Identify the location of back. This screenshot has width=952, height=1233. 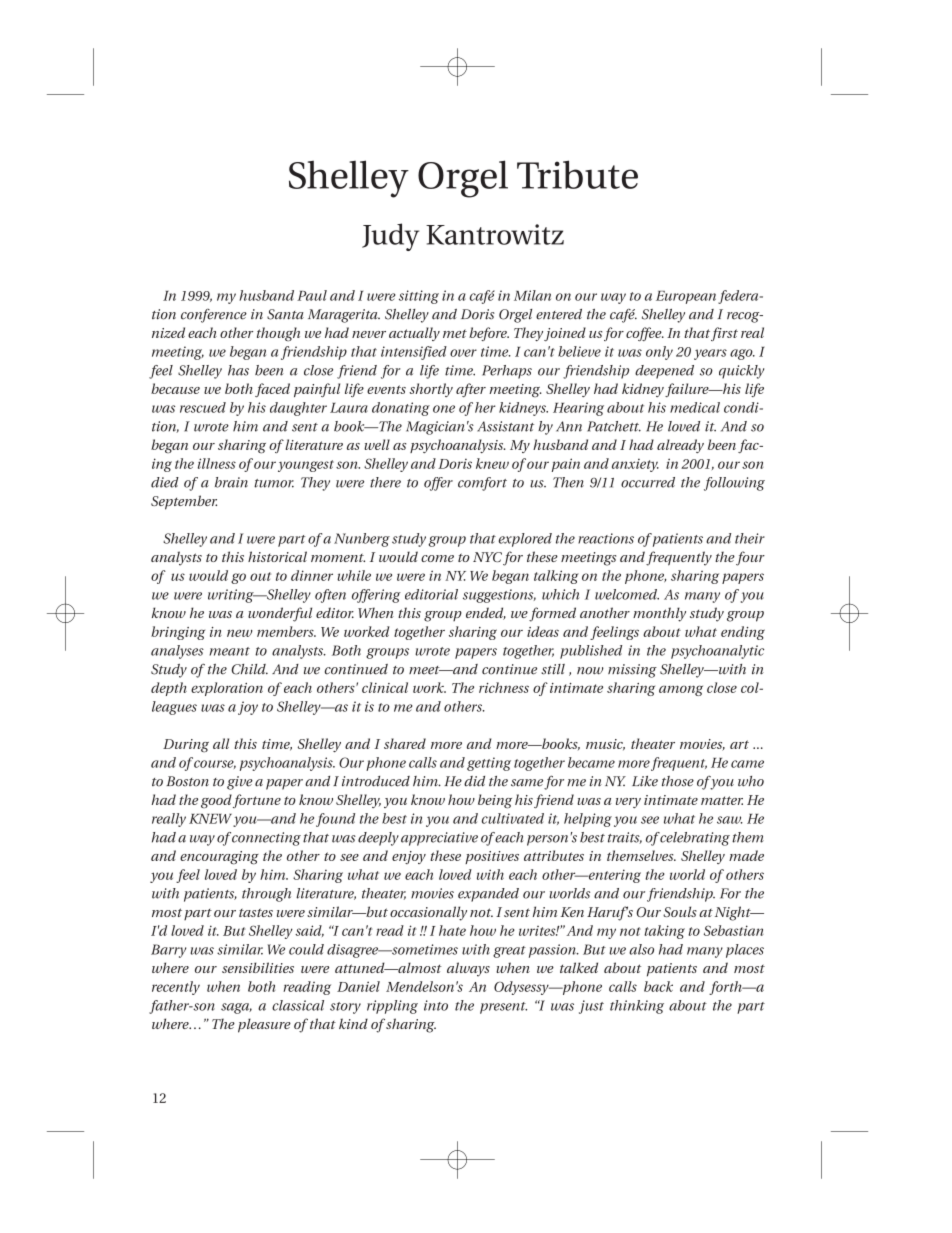
(658, 986).
